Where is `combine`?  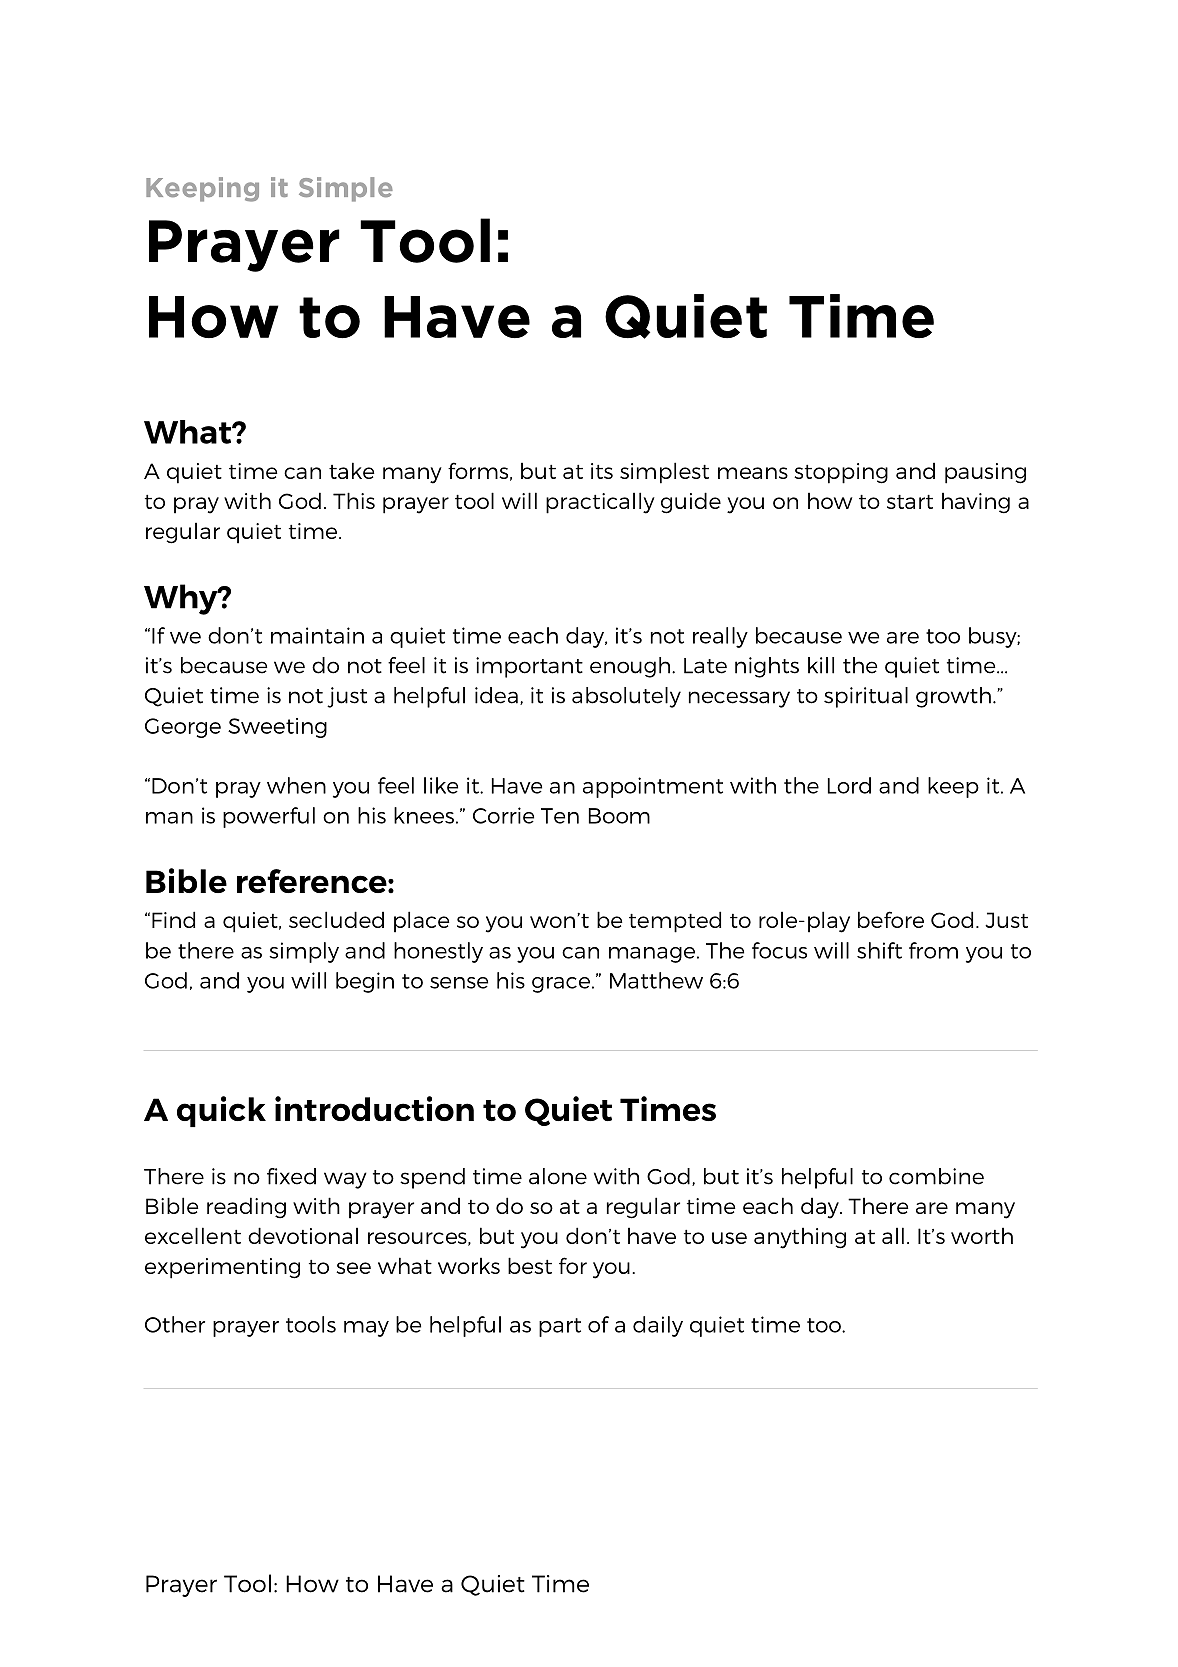
combine is located at coordinates (936, 1176).
